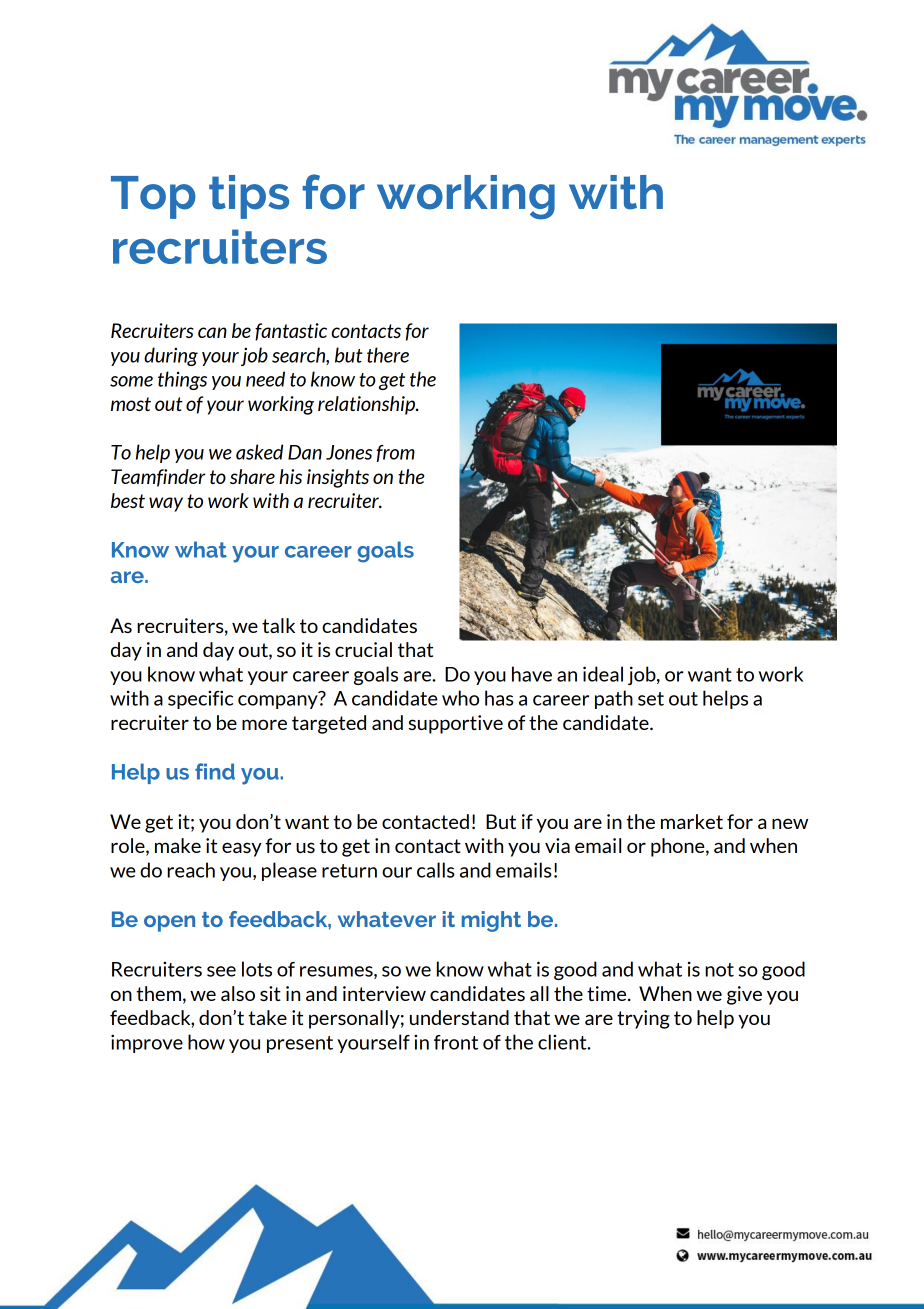 Image resolution: width=924 pixels, height=1309 pixels. I want to click on talk, so click(278, 625).
